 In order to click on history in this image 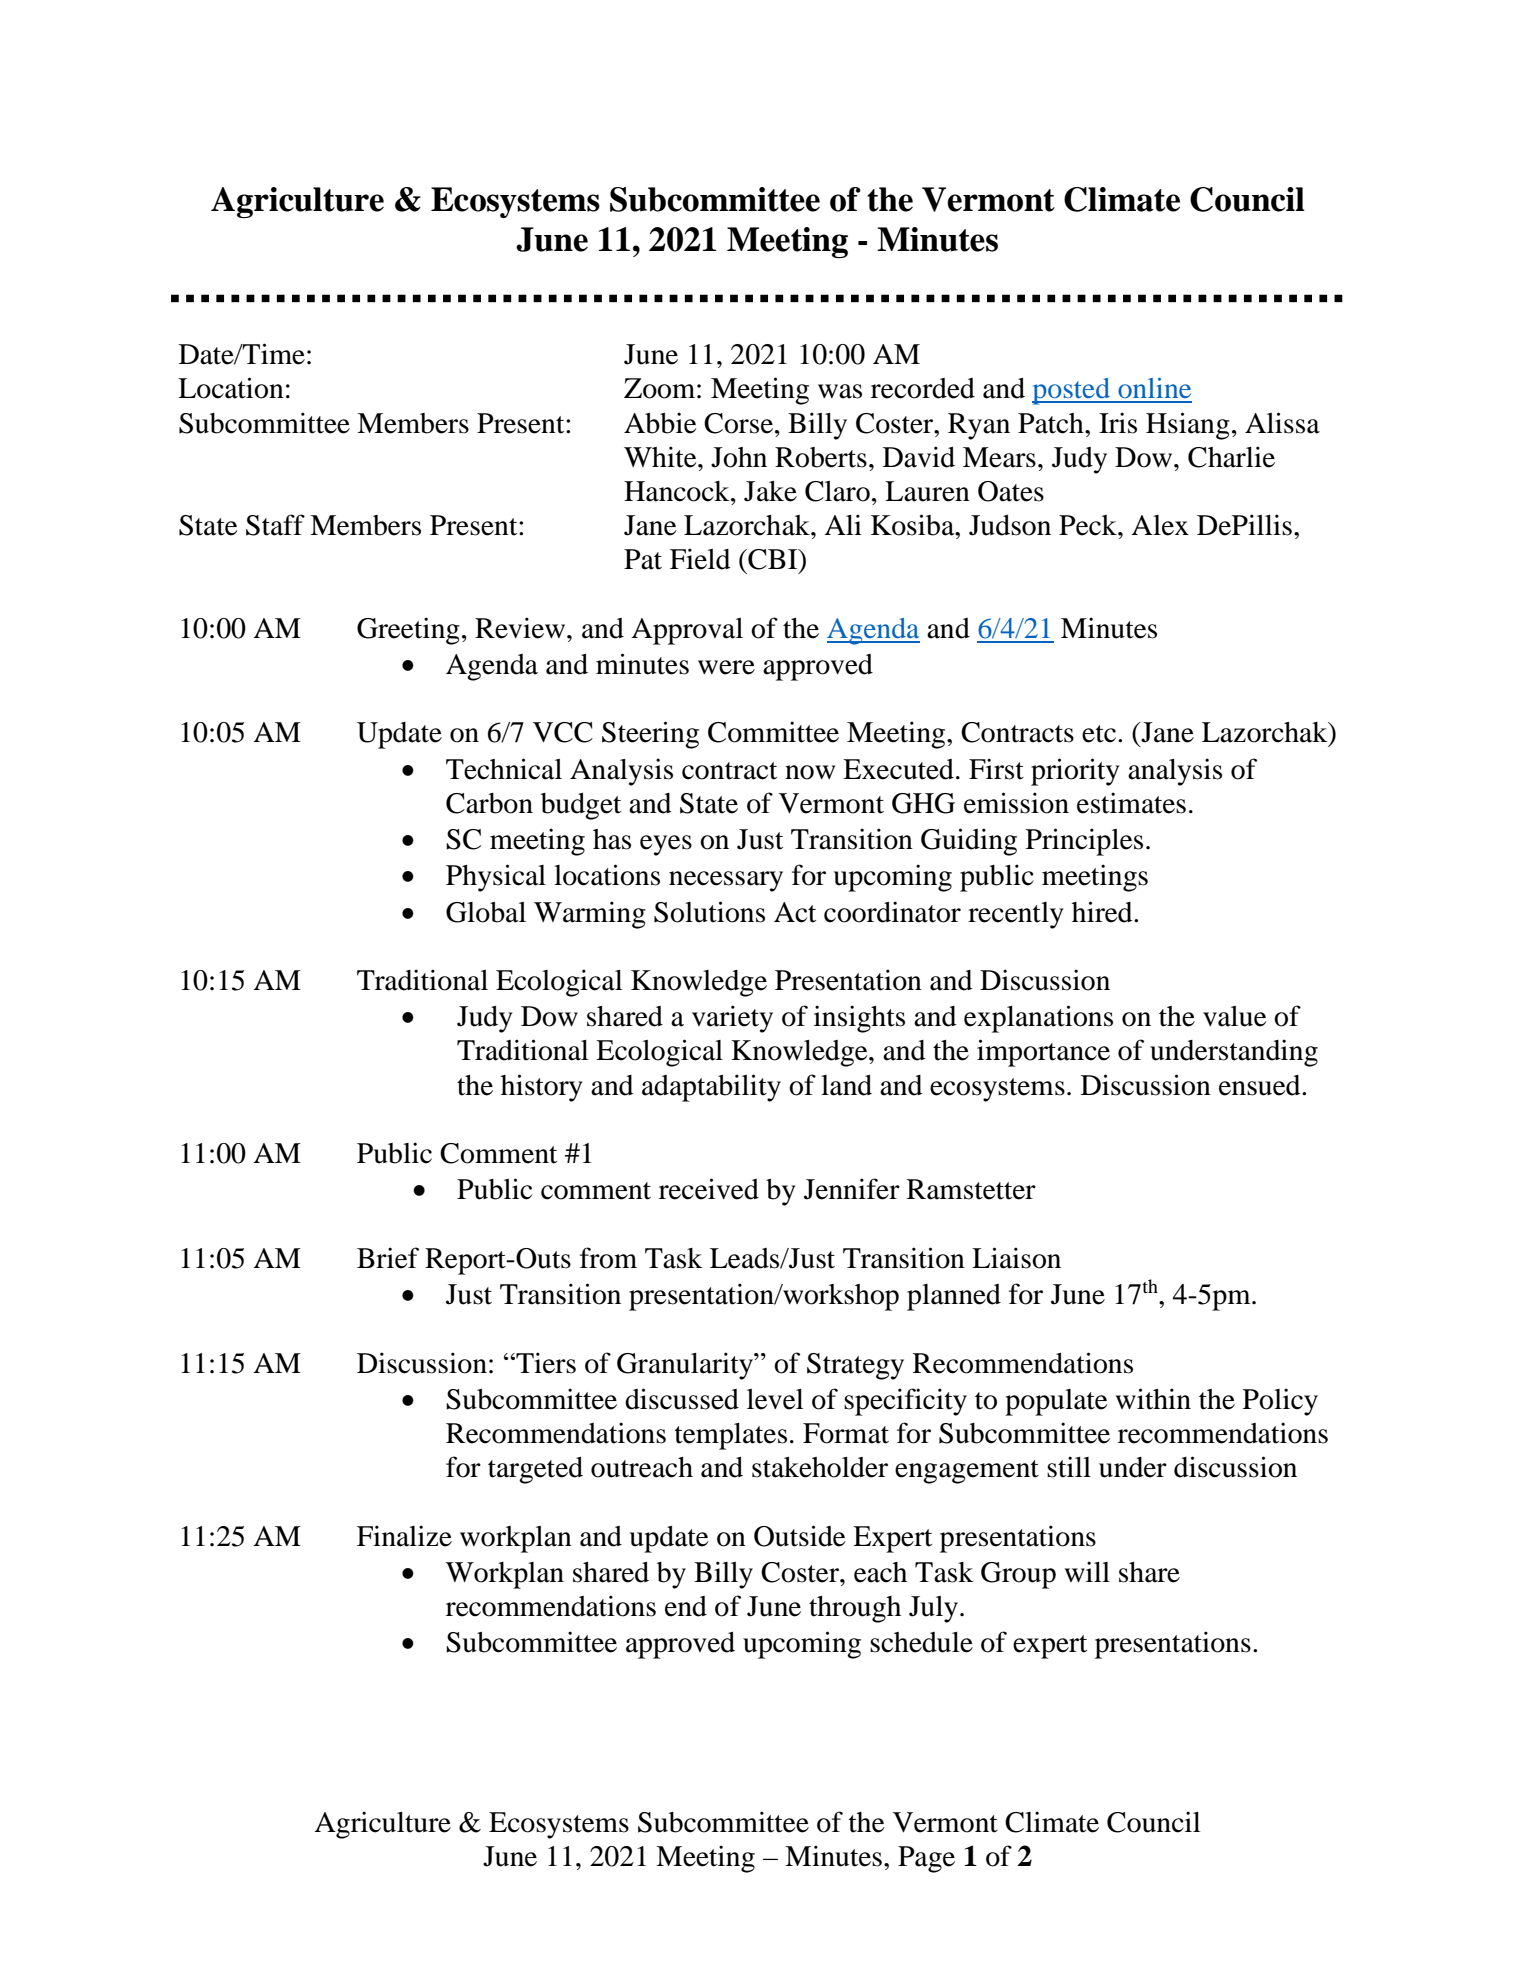, I will do `click(542, 1088)`.
